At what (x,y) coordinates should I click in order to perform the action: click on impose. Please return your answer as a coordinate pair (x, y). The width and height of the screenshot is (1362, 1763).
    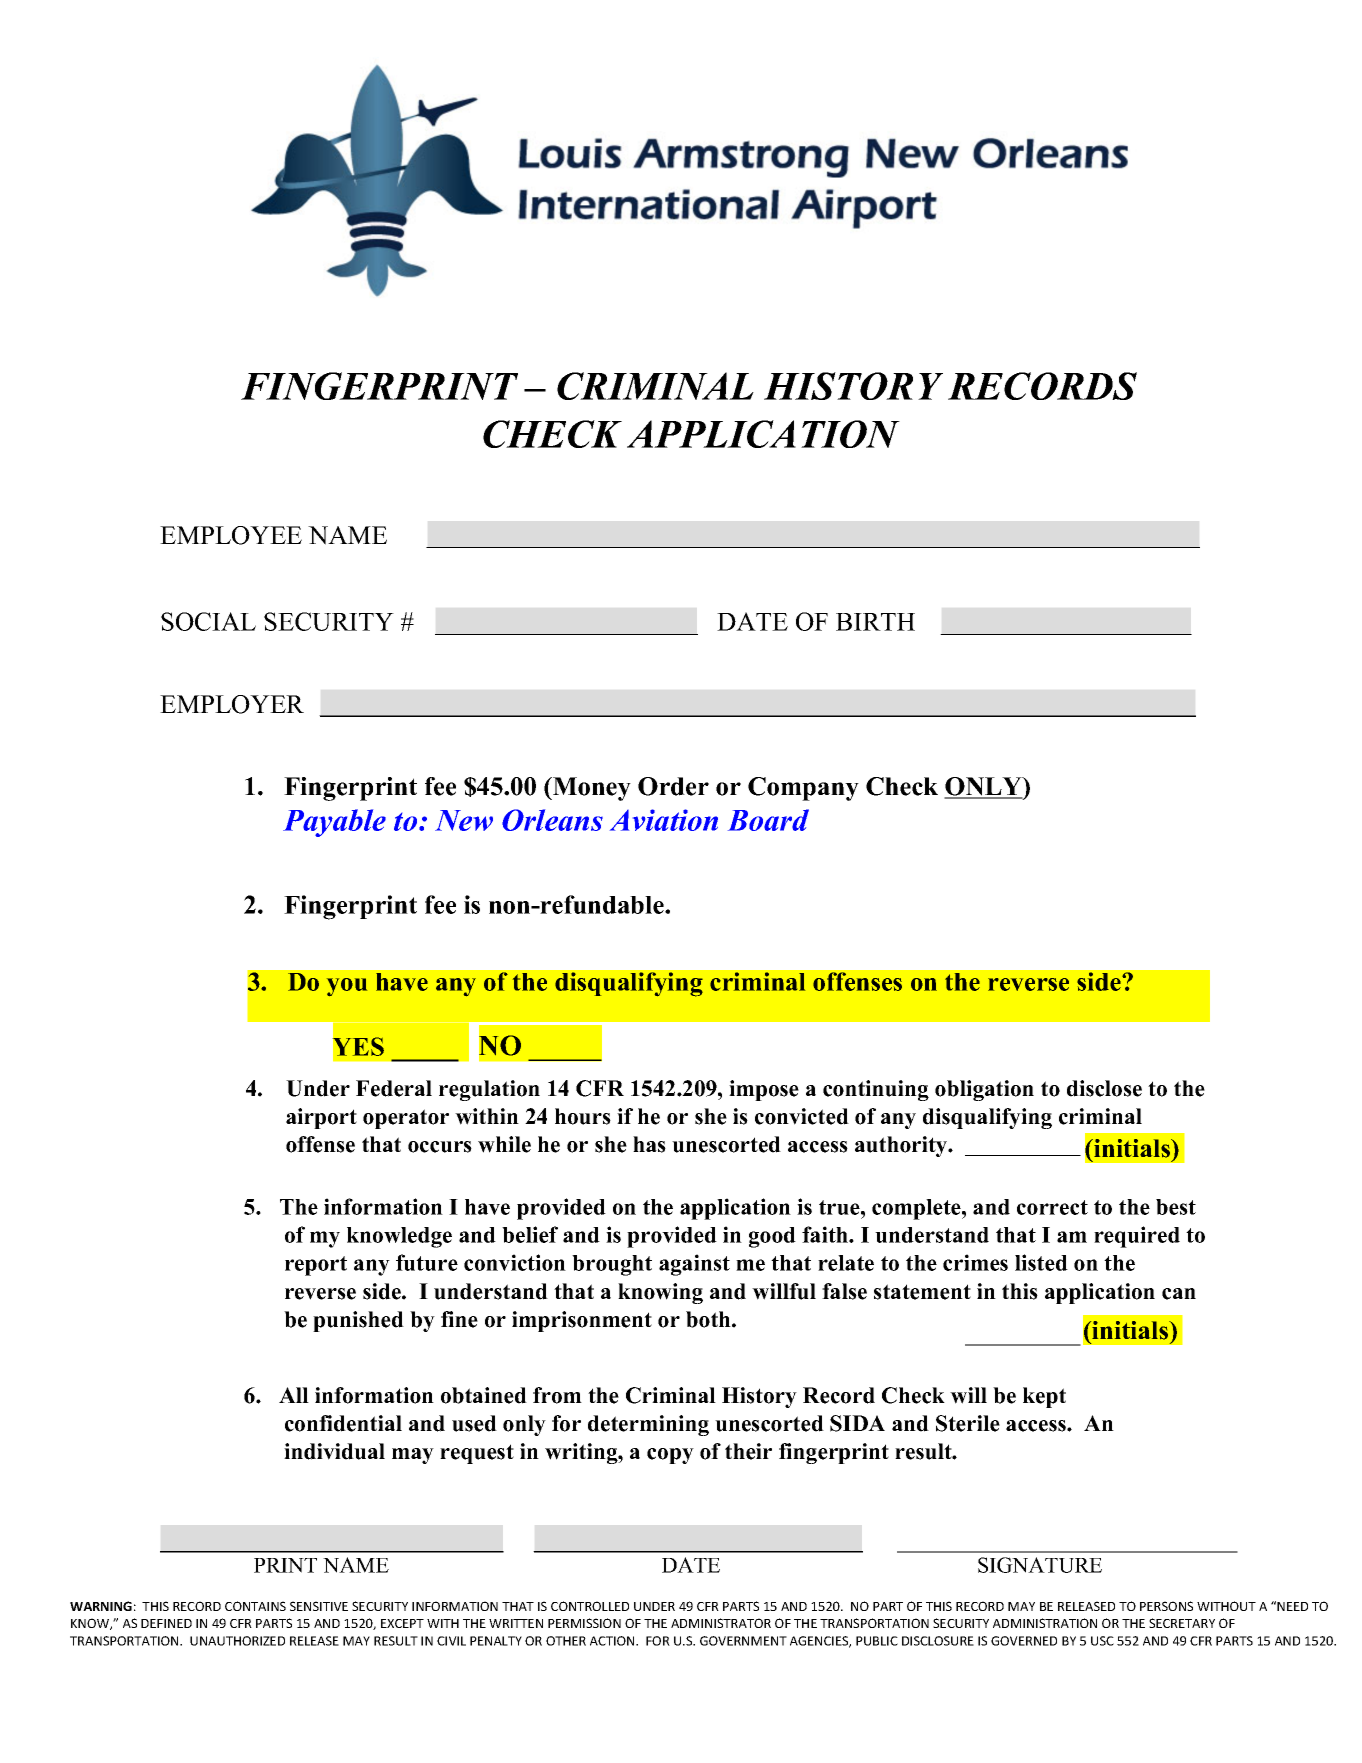
    Looking at the image, I should click on (764, 1090).
